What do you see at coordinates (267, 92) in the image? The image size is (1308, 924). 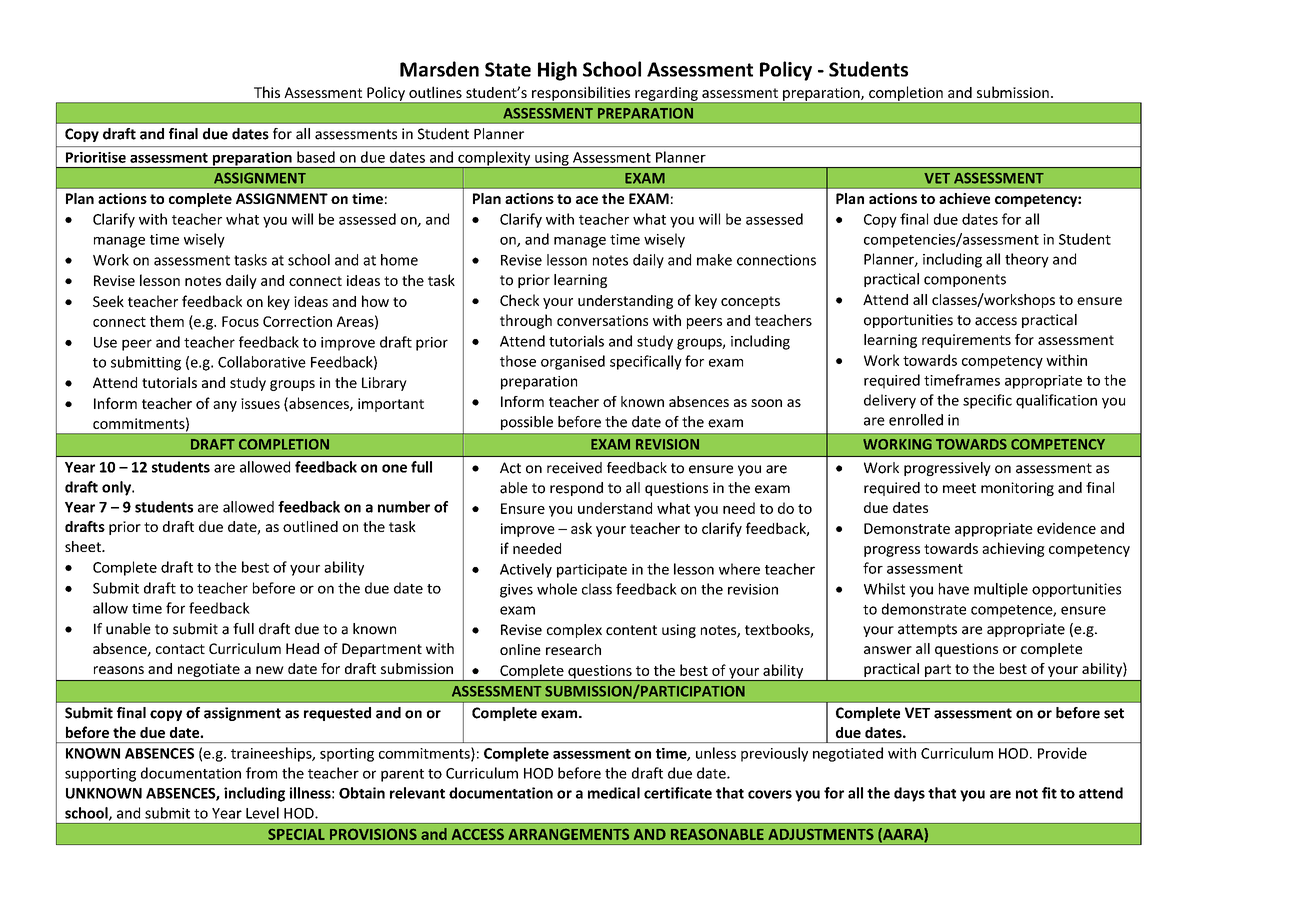 I see `This` at bounding box center [267, 92].
